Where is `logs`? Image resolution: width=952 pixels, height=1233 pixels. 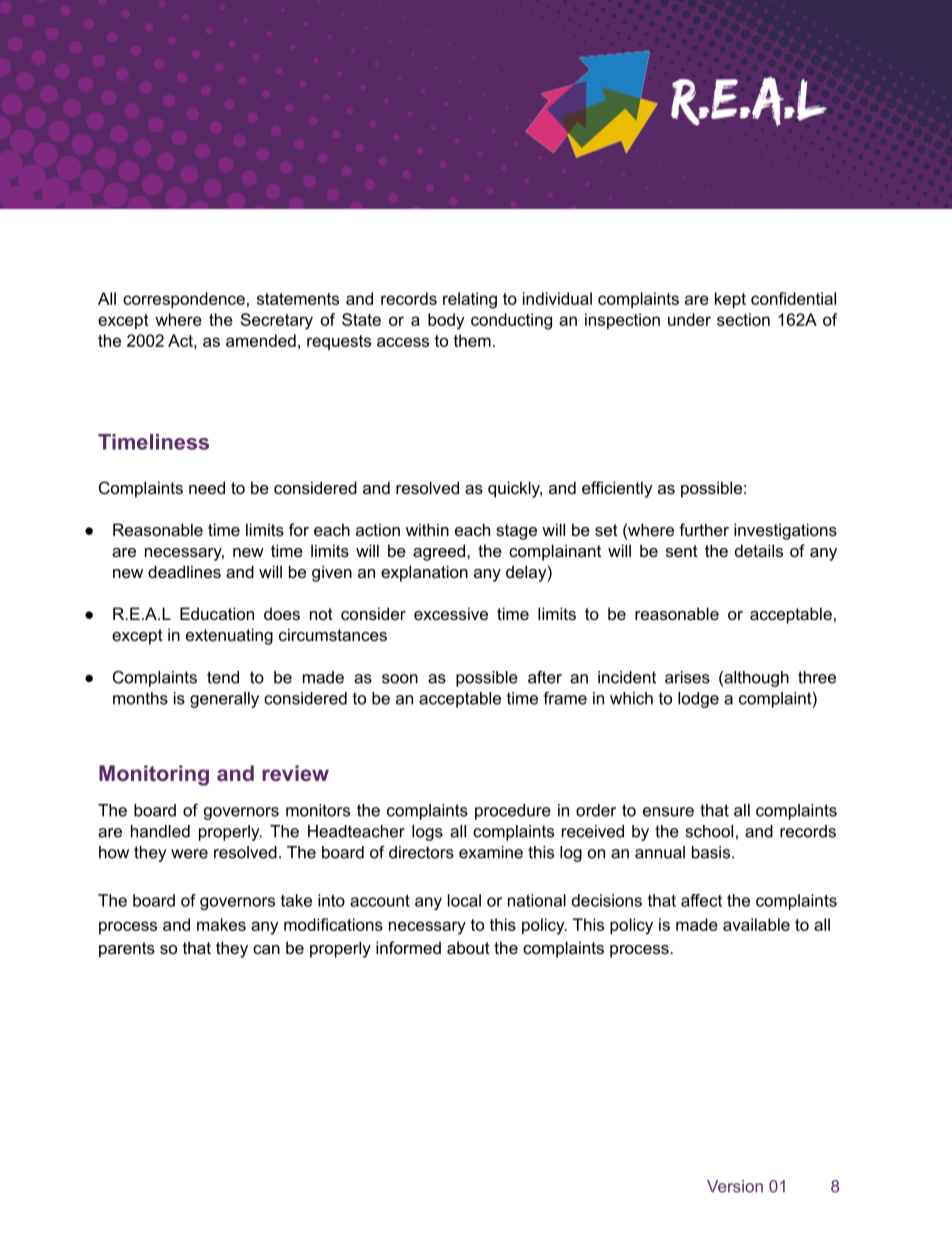 logs is located at coordinates (427, 833).
